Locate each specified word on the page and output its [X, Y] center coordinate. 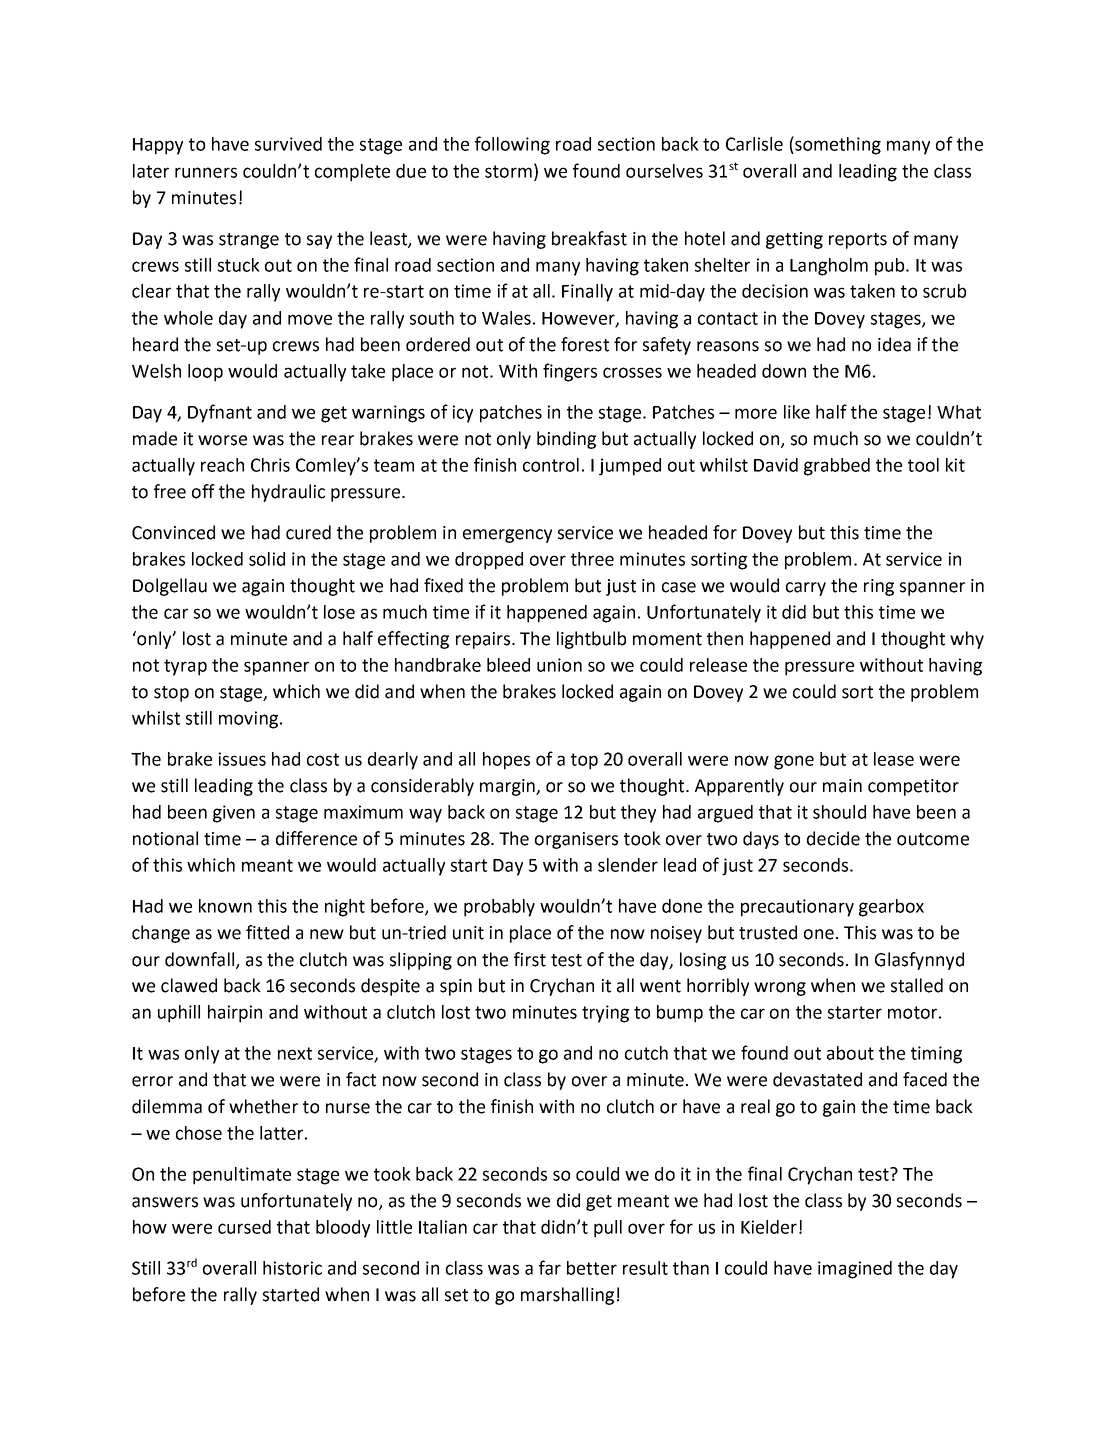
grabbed [837, 467]
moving [248, 720]
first [530, 959]
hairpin [235, 1014]
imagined [855, 1270]
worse [222, 440]
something [837, 145]
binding [566, 440]
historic [292, 1268]
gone [794, 762]
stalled [917, 985]
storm [508, 171]
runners [206, 172]
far [550, 1267]
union [559, 665]
